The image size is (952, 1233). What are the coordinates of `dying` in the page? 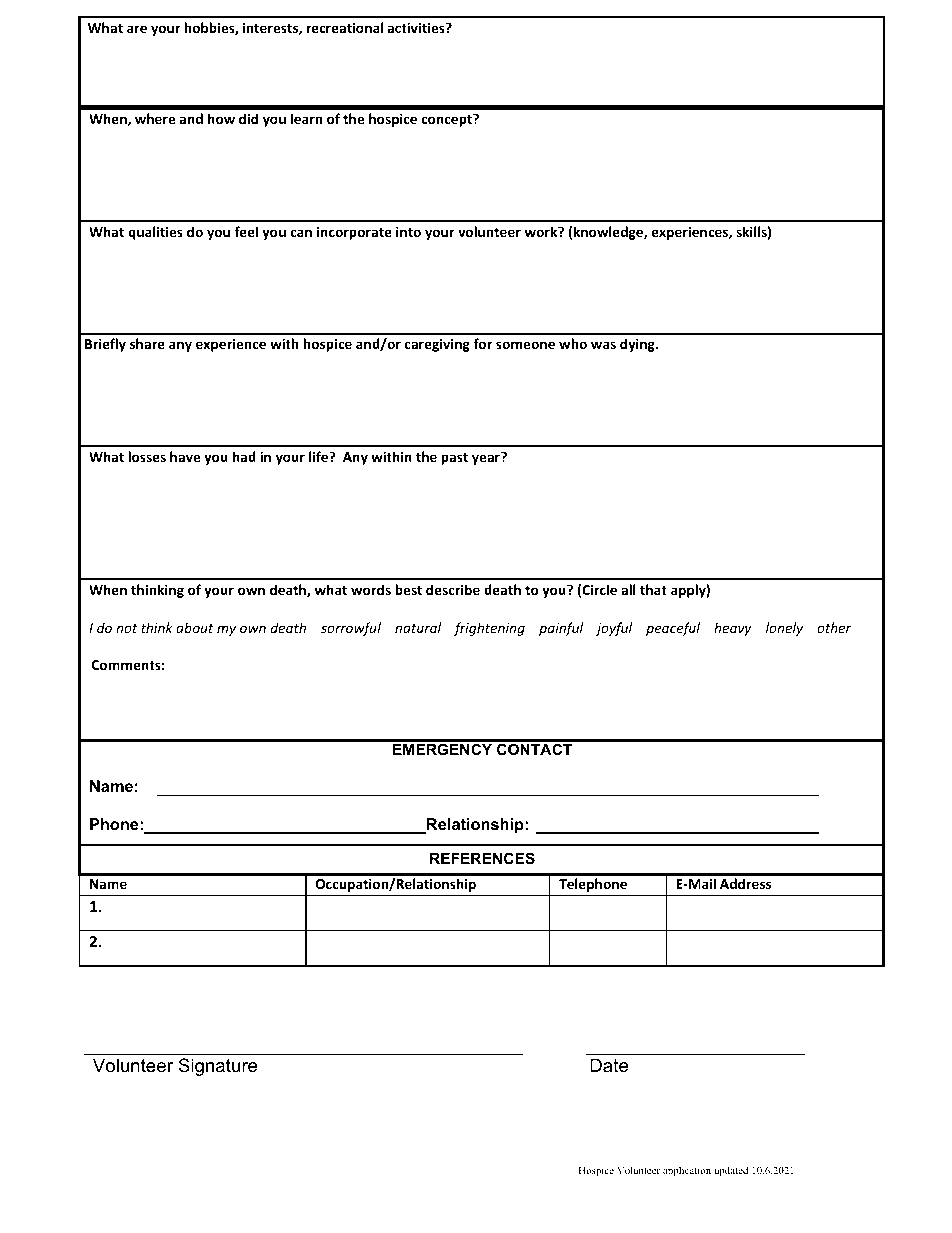 It's located at (638, 345).
